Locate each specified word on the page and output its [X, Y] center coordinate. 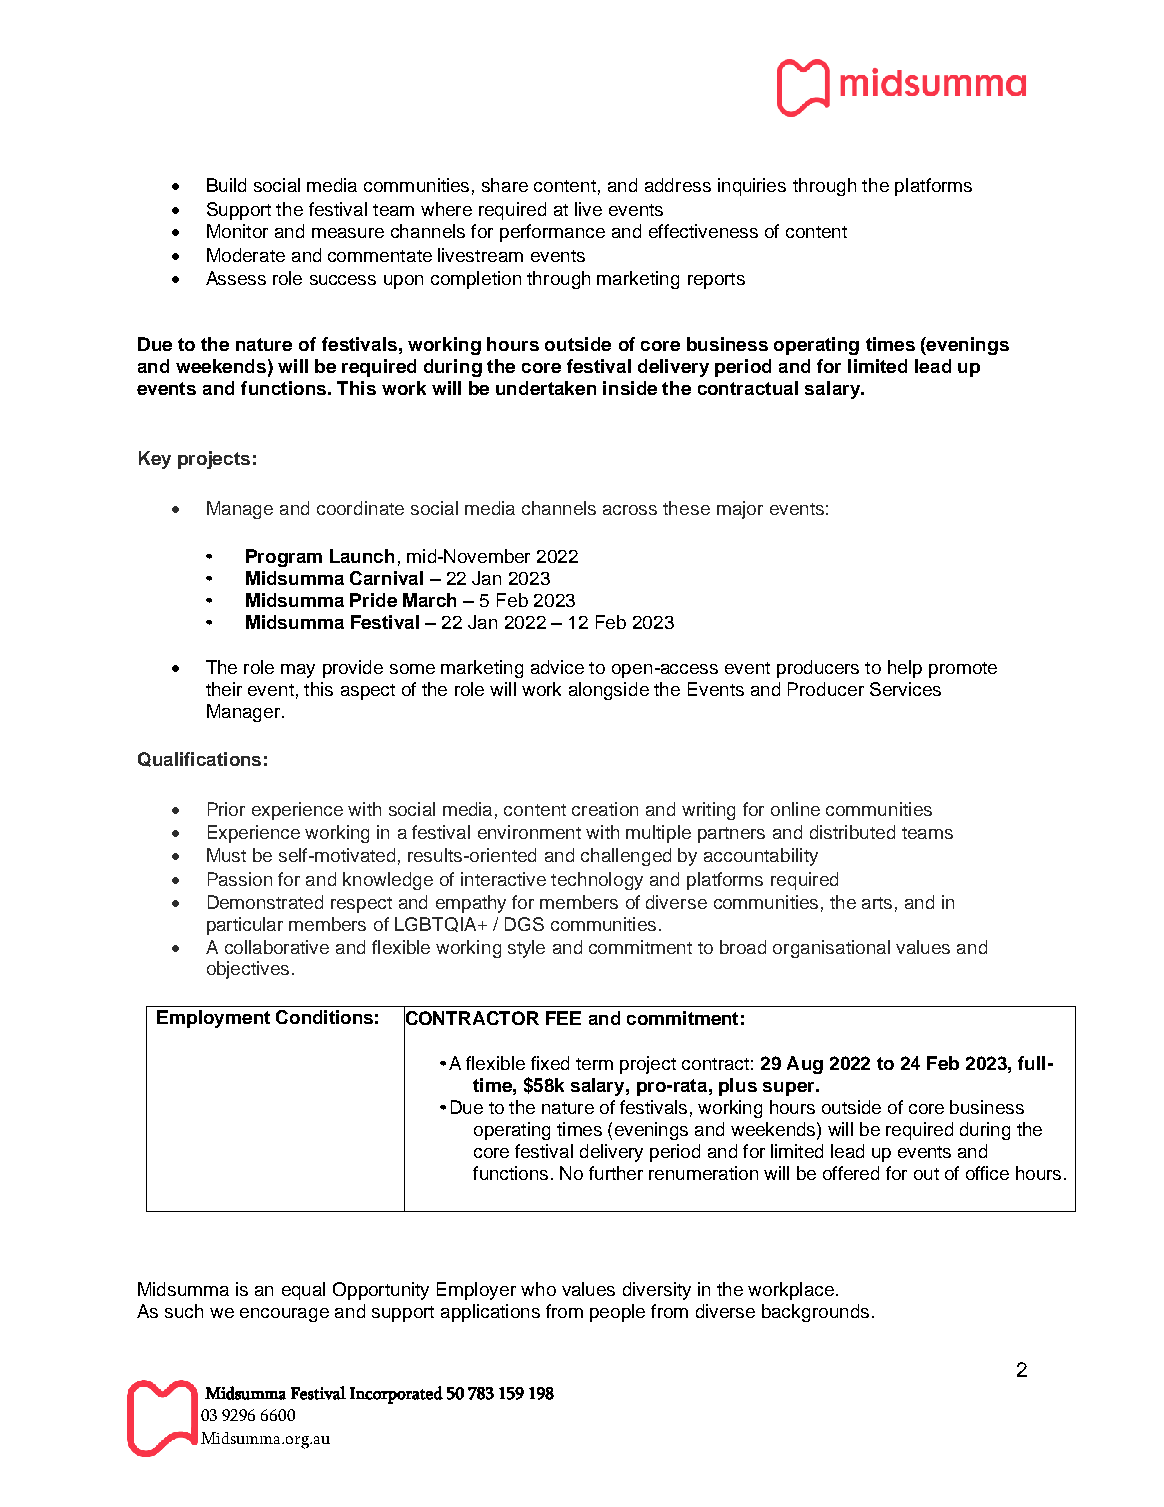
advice [557, 667]
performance [552, 233]
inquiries [752, 187]
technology [597, 881]
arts [877, 903]
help [905, 669]
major [740, 510]
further [616, 1173]
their [224, 689]
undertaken [546, 388]
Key [155, 460]
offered [851, 1173]
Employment [213, 1019]
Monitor [237, 231]
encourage [284, 1315]
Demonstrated [265, 902]
